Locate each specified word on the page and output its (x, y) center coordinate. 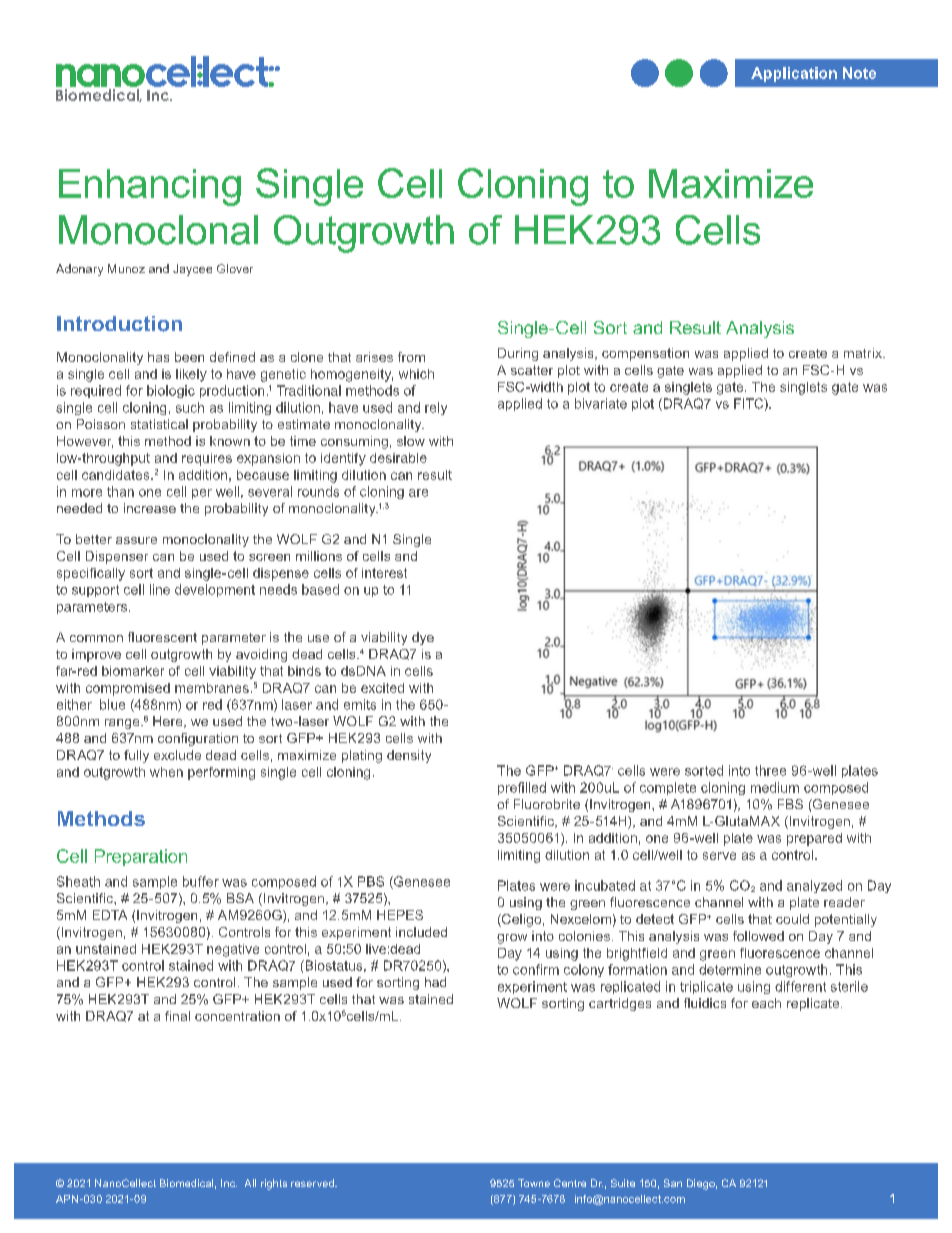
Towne (534, 1183)
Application (794, 74)
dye (423, 638)
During (518, 354)
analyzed (814, 886)
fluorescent (162, 637)
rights (274, 1184)
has (158, 357)
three (770, 770)
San (673, 1183)
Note (859, 73)
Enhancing (150, 187)
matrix (864, 353)
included (421, 932)
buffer (201, 881)
